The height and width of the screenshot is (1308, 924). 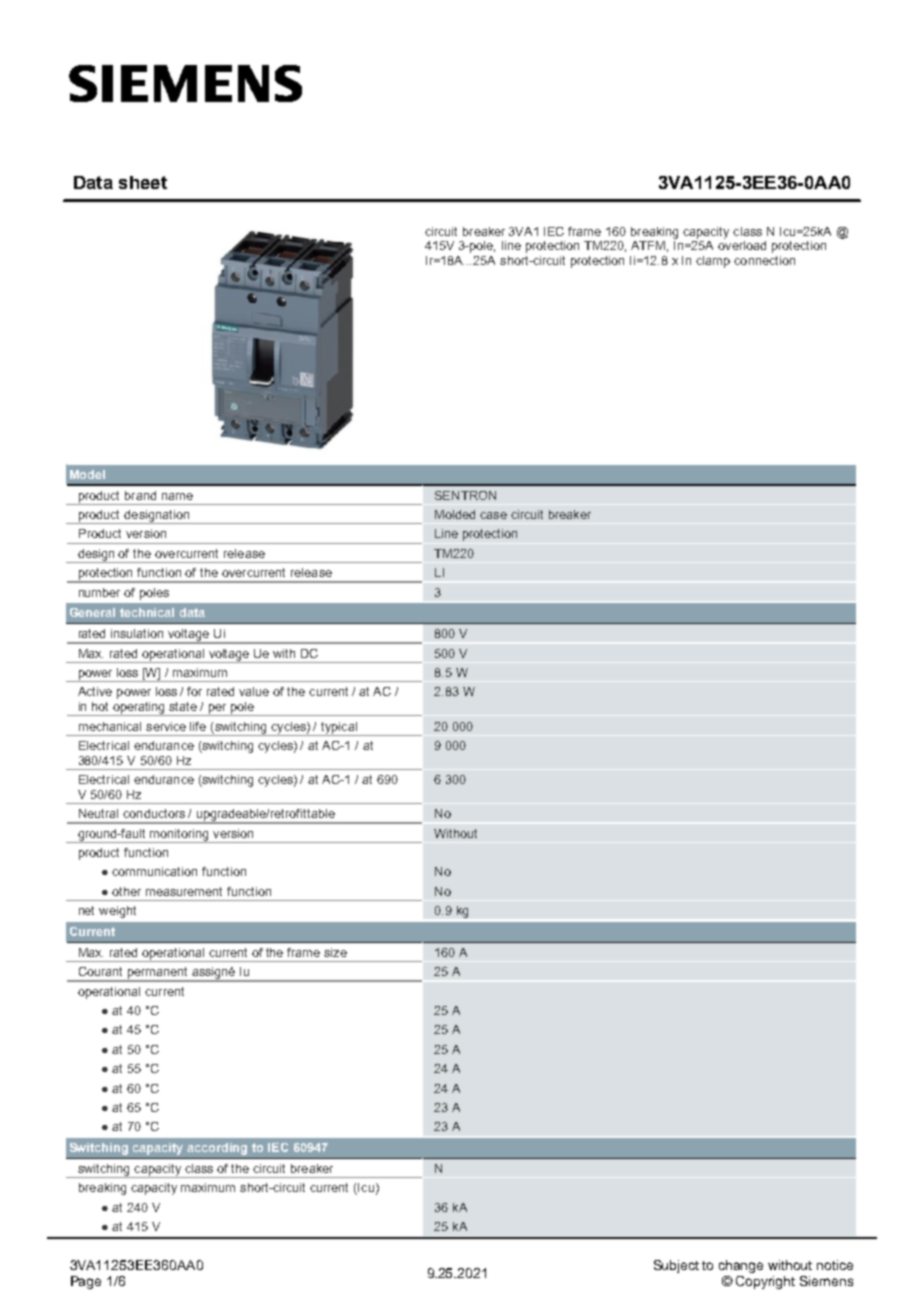 I want to click on according, so click(x=217, y=1149).
